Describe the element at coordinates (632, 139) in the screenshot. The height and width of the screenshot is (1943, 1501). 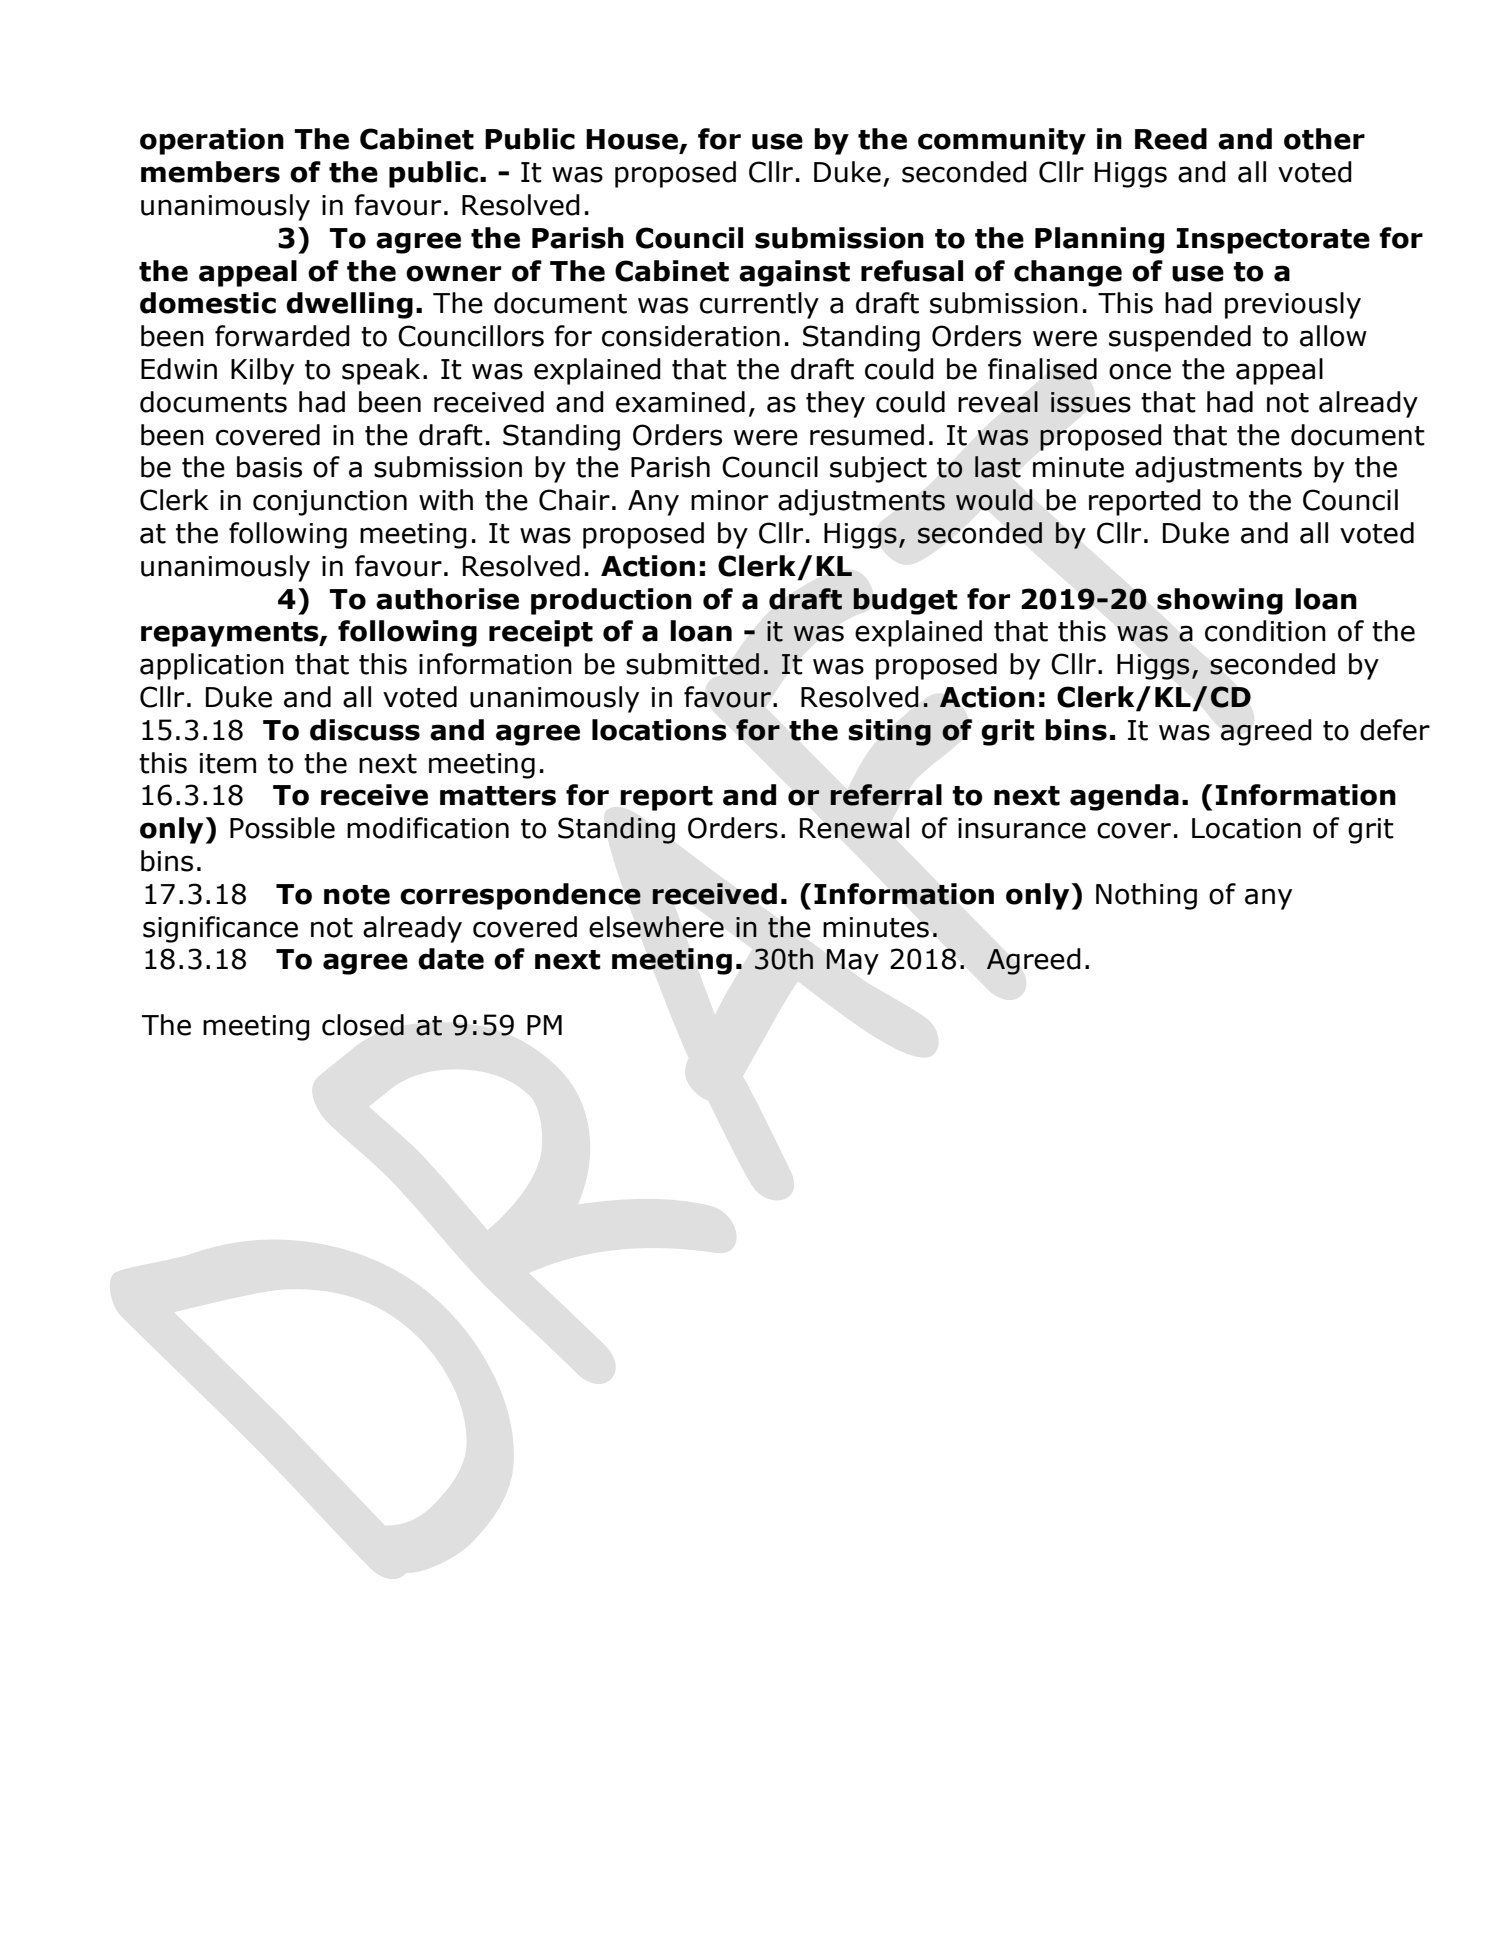
I see `House` at that location.
